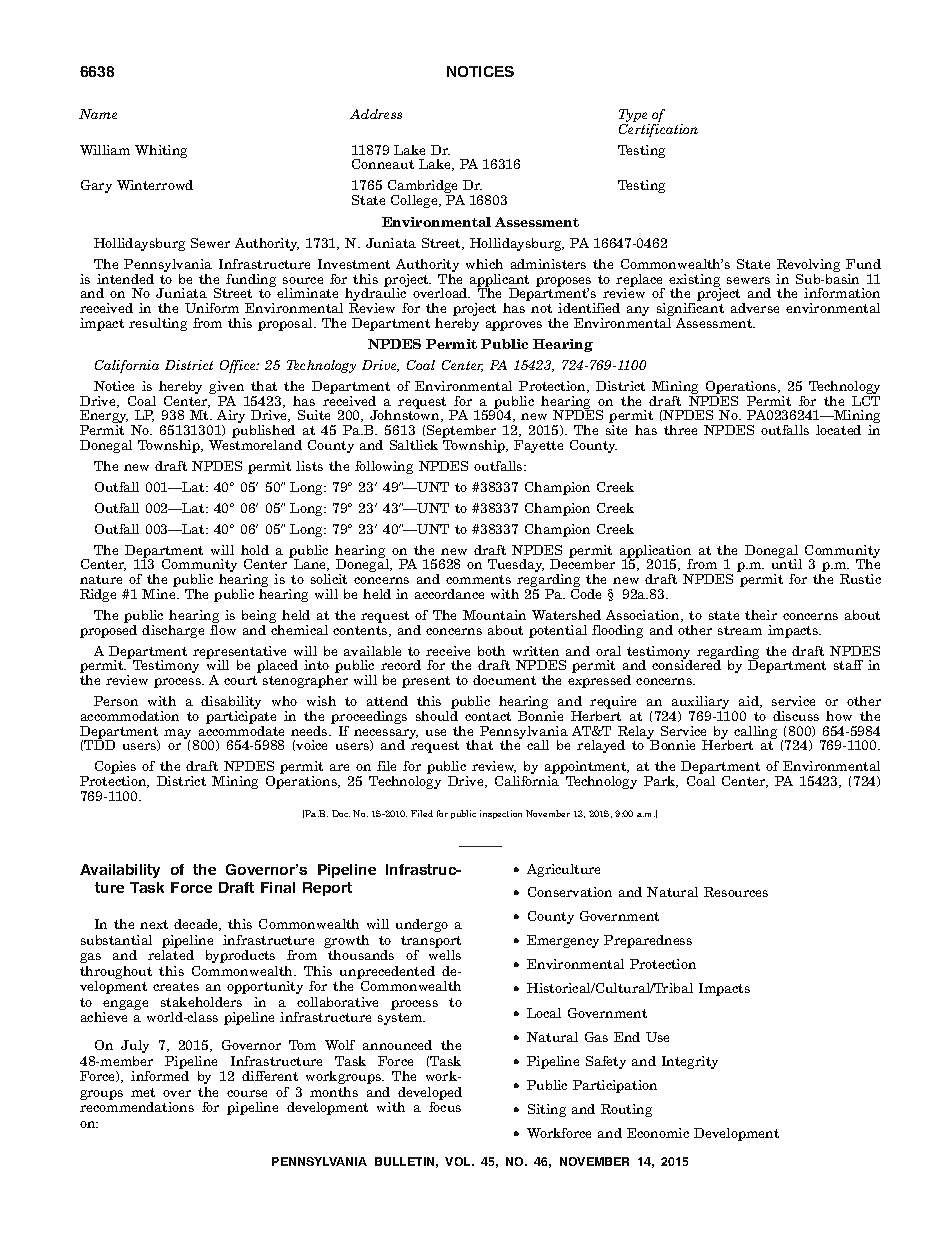 This screenshot has width=952, height=1233. What do you see at coordinates (160, 1076) in the screenshot?
I see `informed` at bounding box center [160, 1076].
